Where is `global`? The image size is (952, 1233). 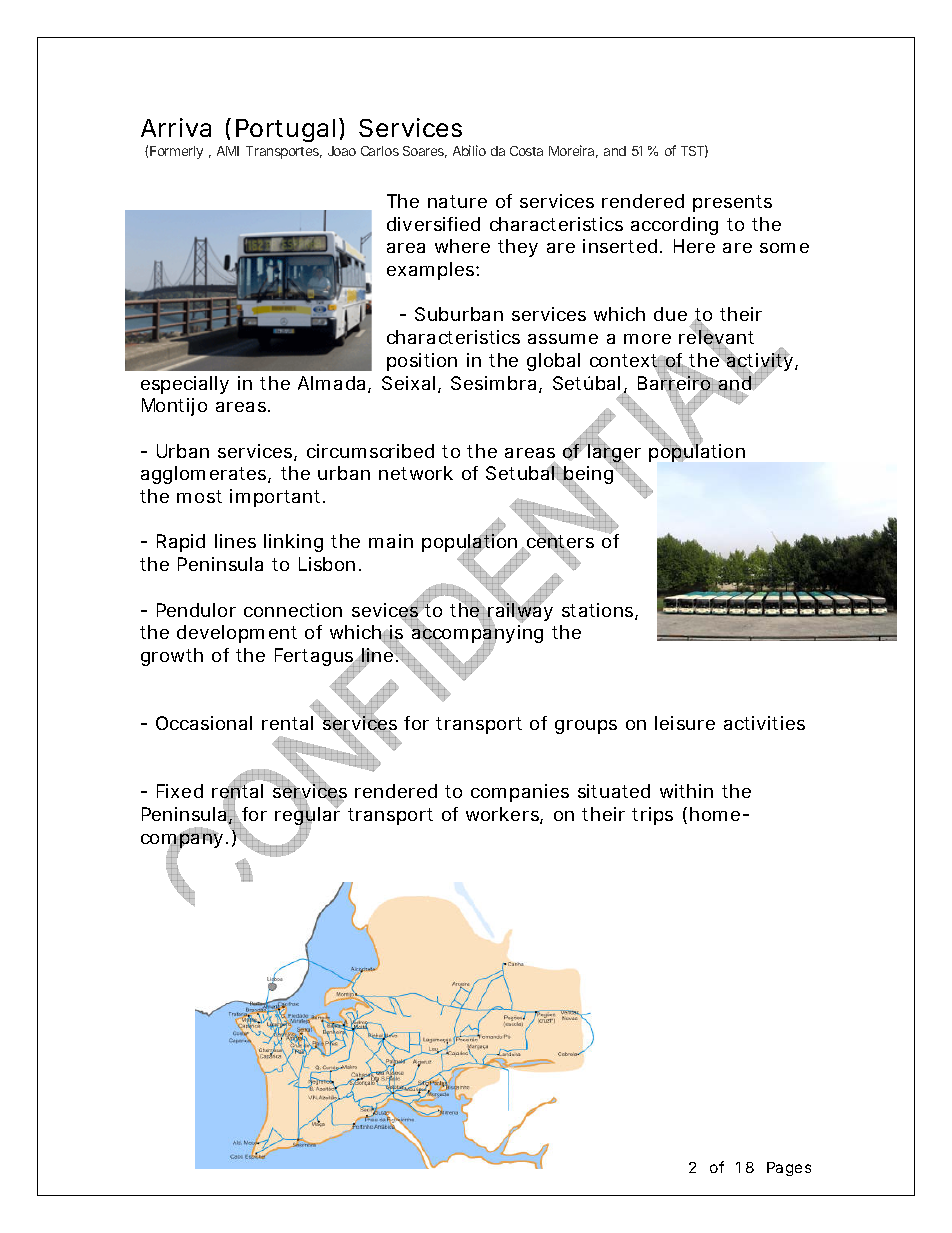 global is located at coordinates (553, 362).
